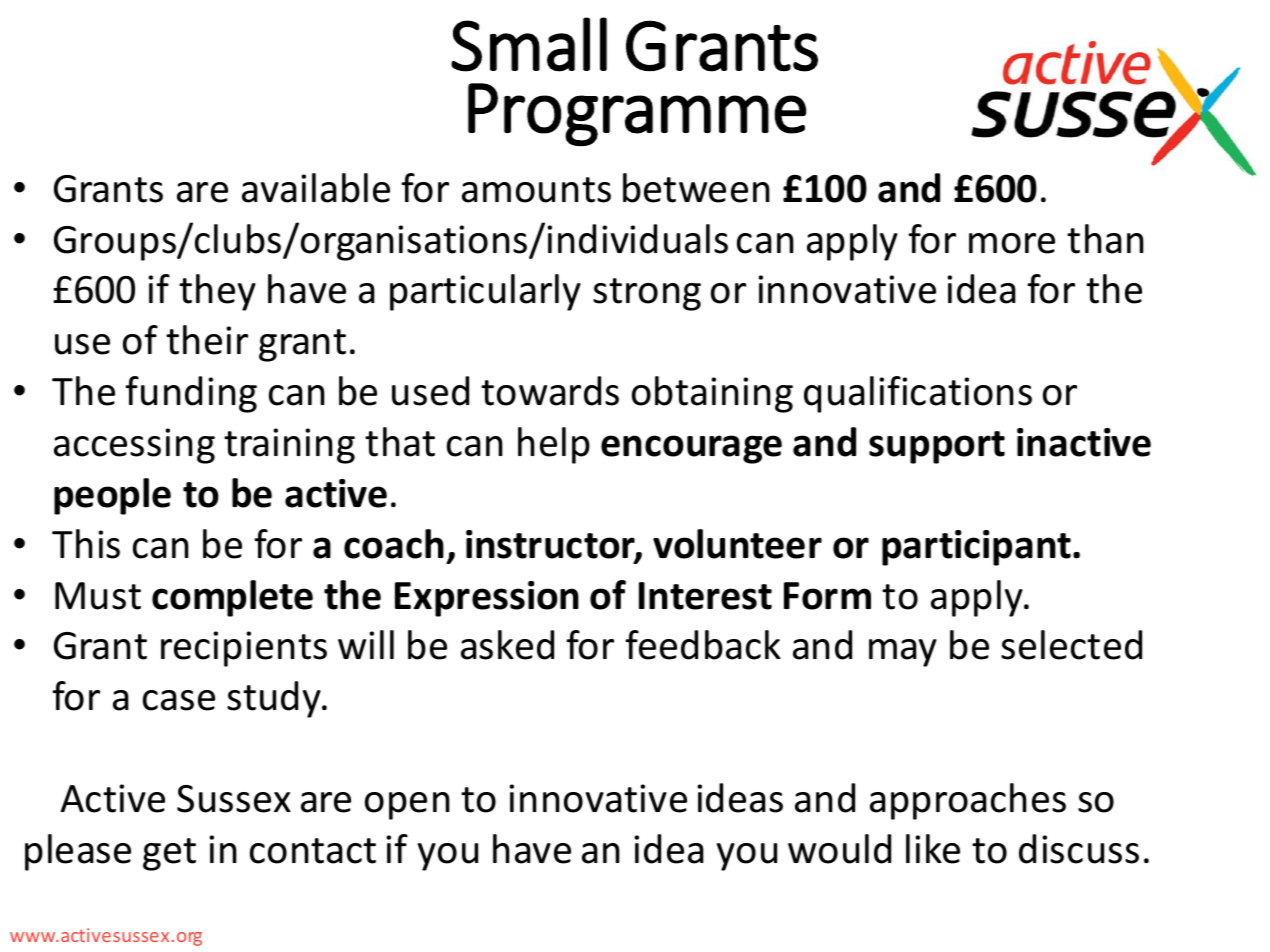 This document has height=952, width=1270. What do you see at coordinates (529, 44) in the document?
I see `Small` at bounding box center [529, 44].
